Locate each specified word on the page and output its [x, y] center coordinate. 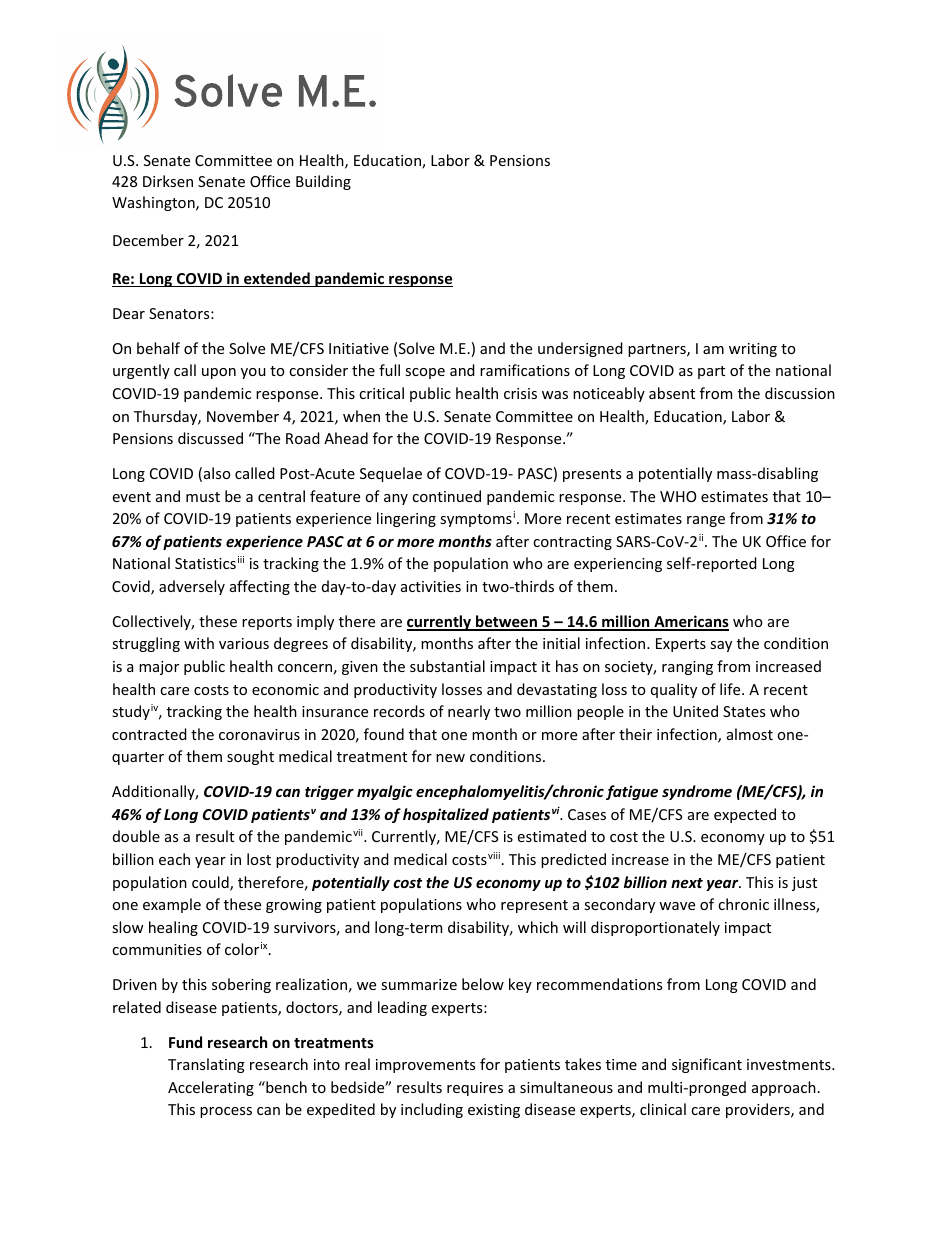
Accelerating [211, 1088]
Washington [154, 203]
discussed [210, 438]
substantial [447, 666]
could [211, 883]
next [687, 883]
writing [753, 350]
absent [672, 393]
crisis [520, 393]
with [199, 643]
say [721, 646]
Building [323, 182]
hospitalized [446, 815]
